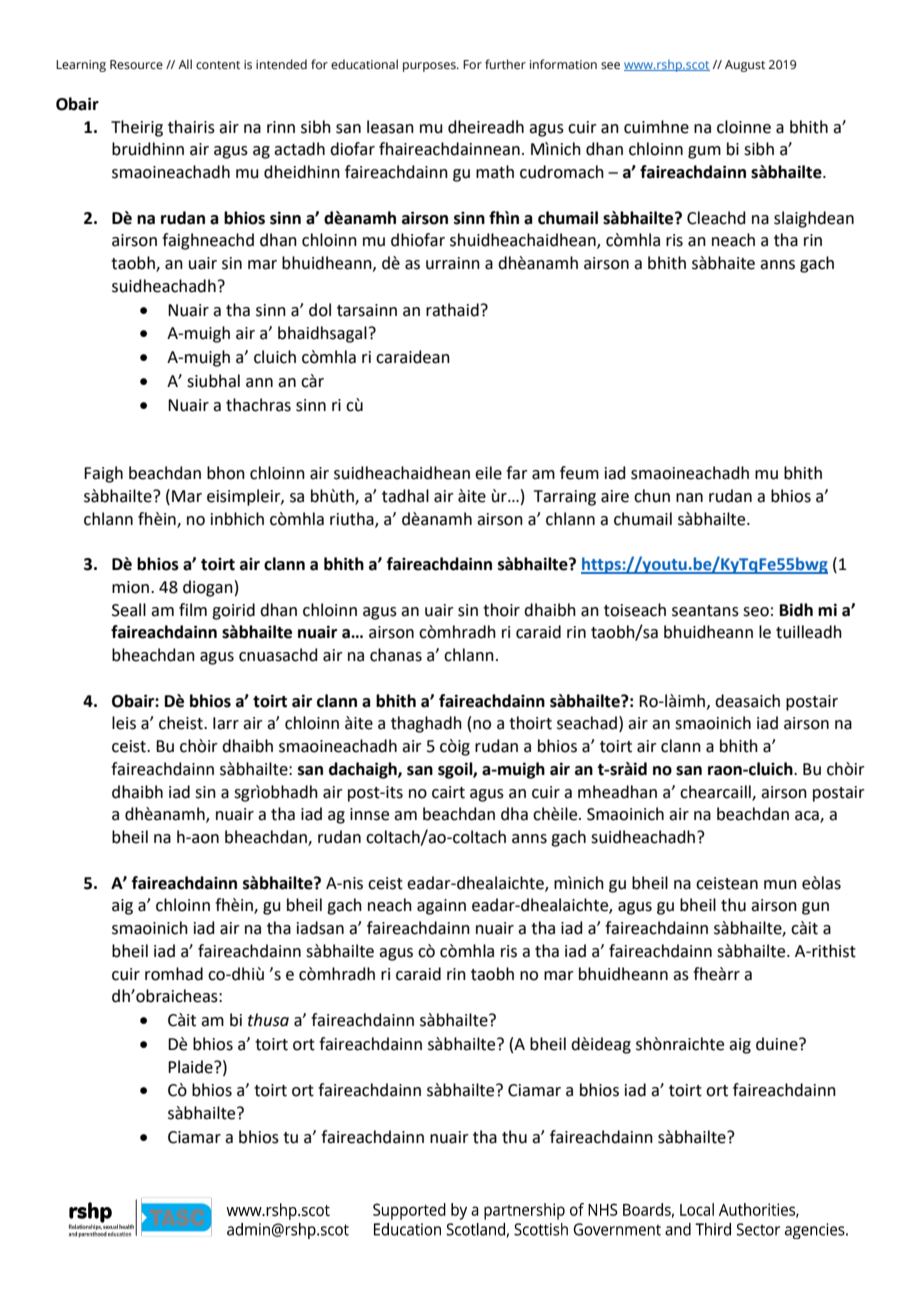 The width and height of the screenshot is (924, 1308). Describe the element at coordinates (495, 172) in the screenshot. I see `math` at that location.
